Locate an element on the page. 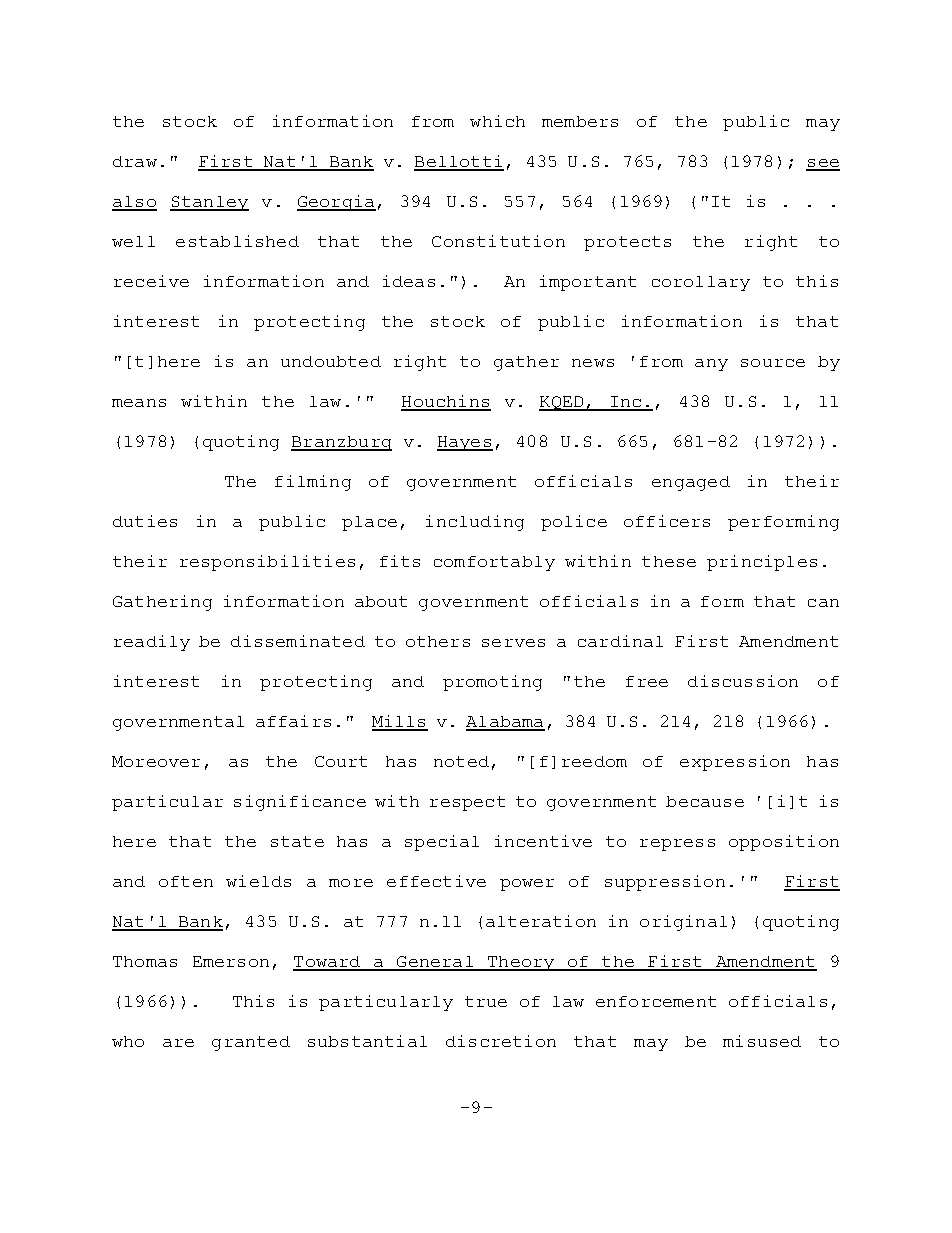  true is located at coordinates (486, 1001).
